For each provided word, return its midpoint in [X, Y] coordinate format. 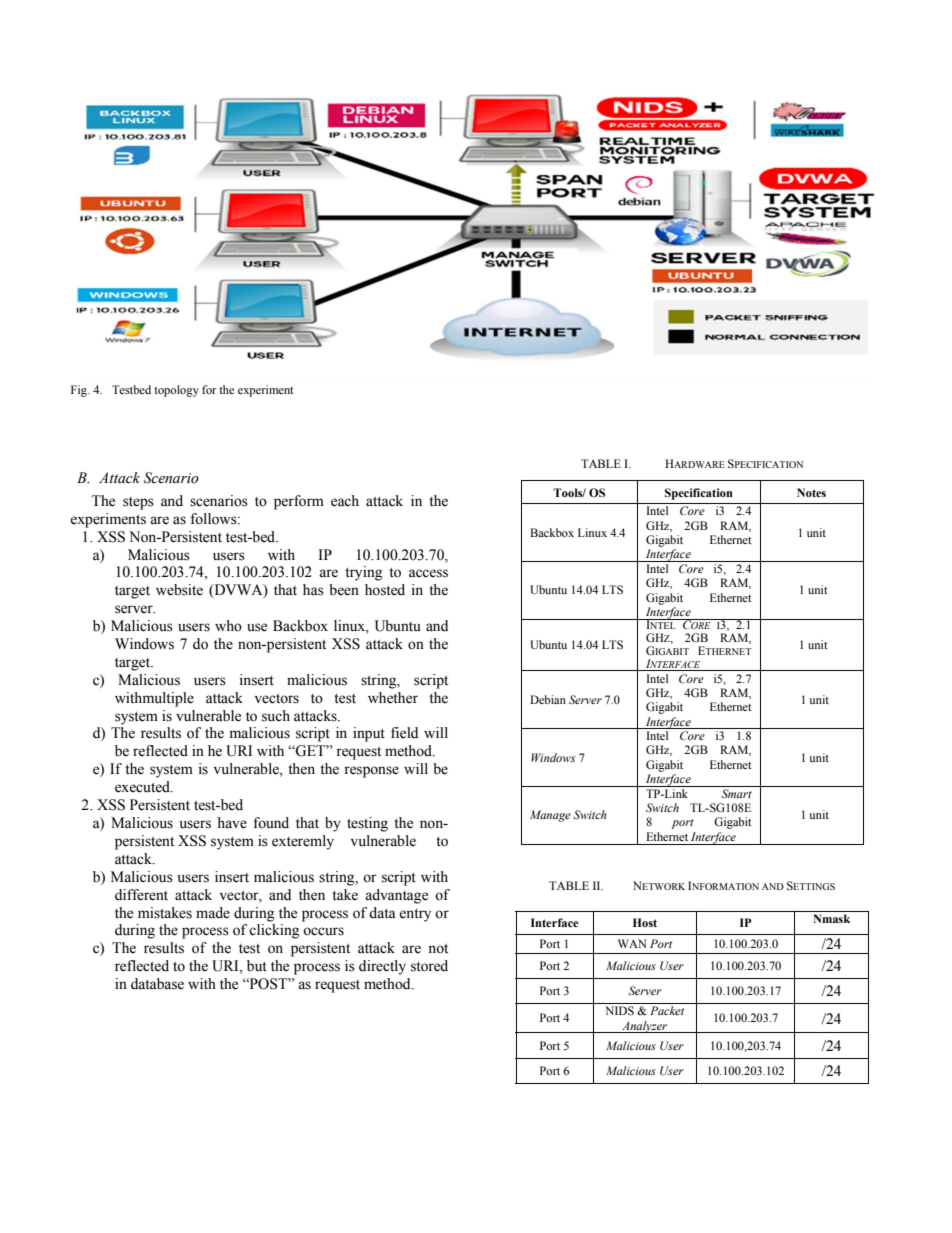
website [179, 590]
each [345, 501]
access [428, 573]
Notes [811, 492]
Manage [550, 816]
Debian [548, 699]
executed [143, 787]
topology [176, 391]
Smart [736, 793]
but [257, 966]
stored [429, 966]
